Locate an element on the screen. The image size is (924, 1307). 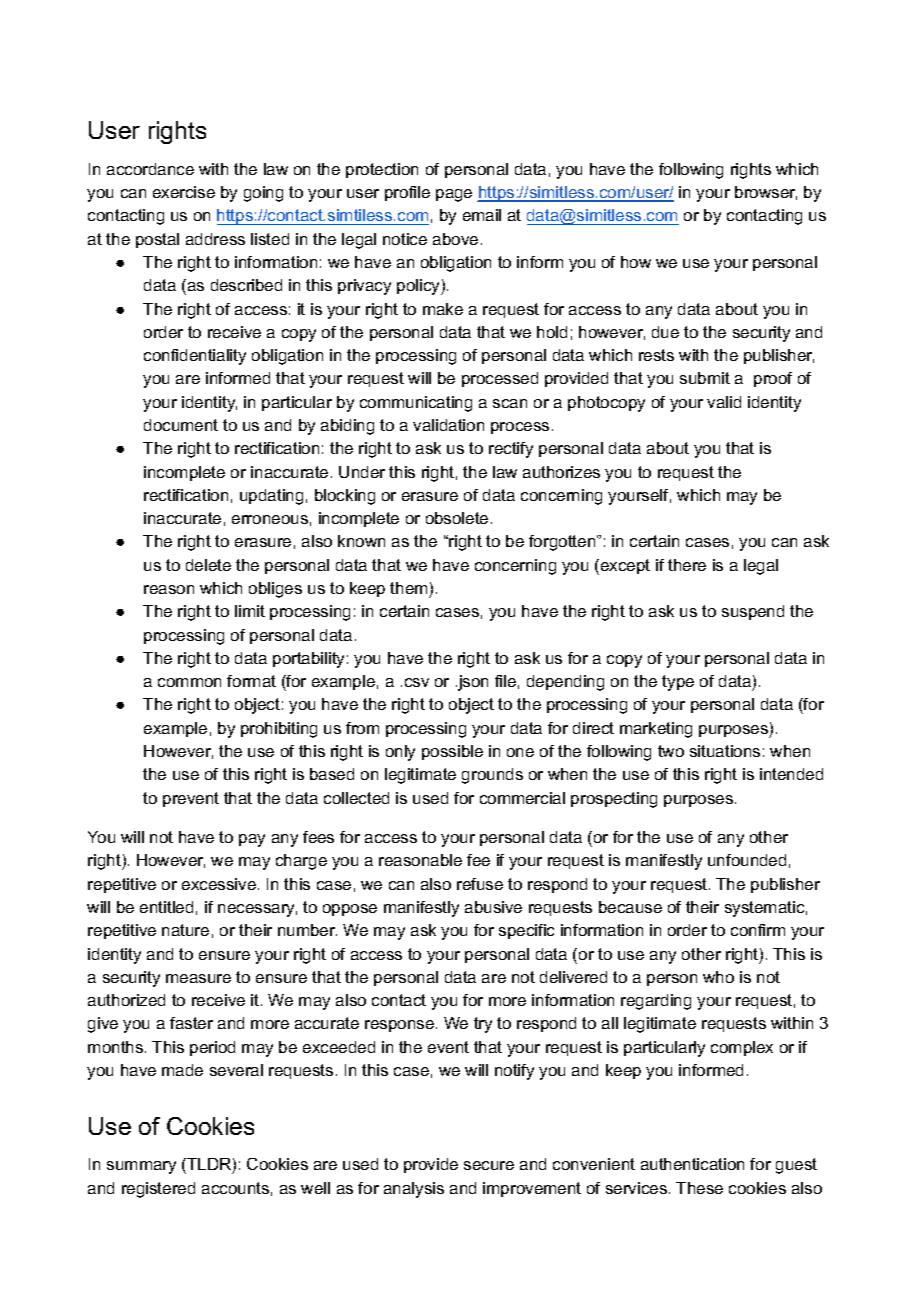
exercise is located at coordinates (184, 192).
